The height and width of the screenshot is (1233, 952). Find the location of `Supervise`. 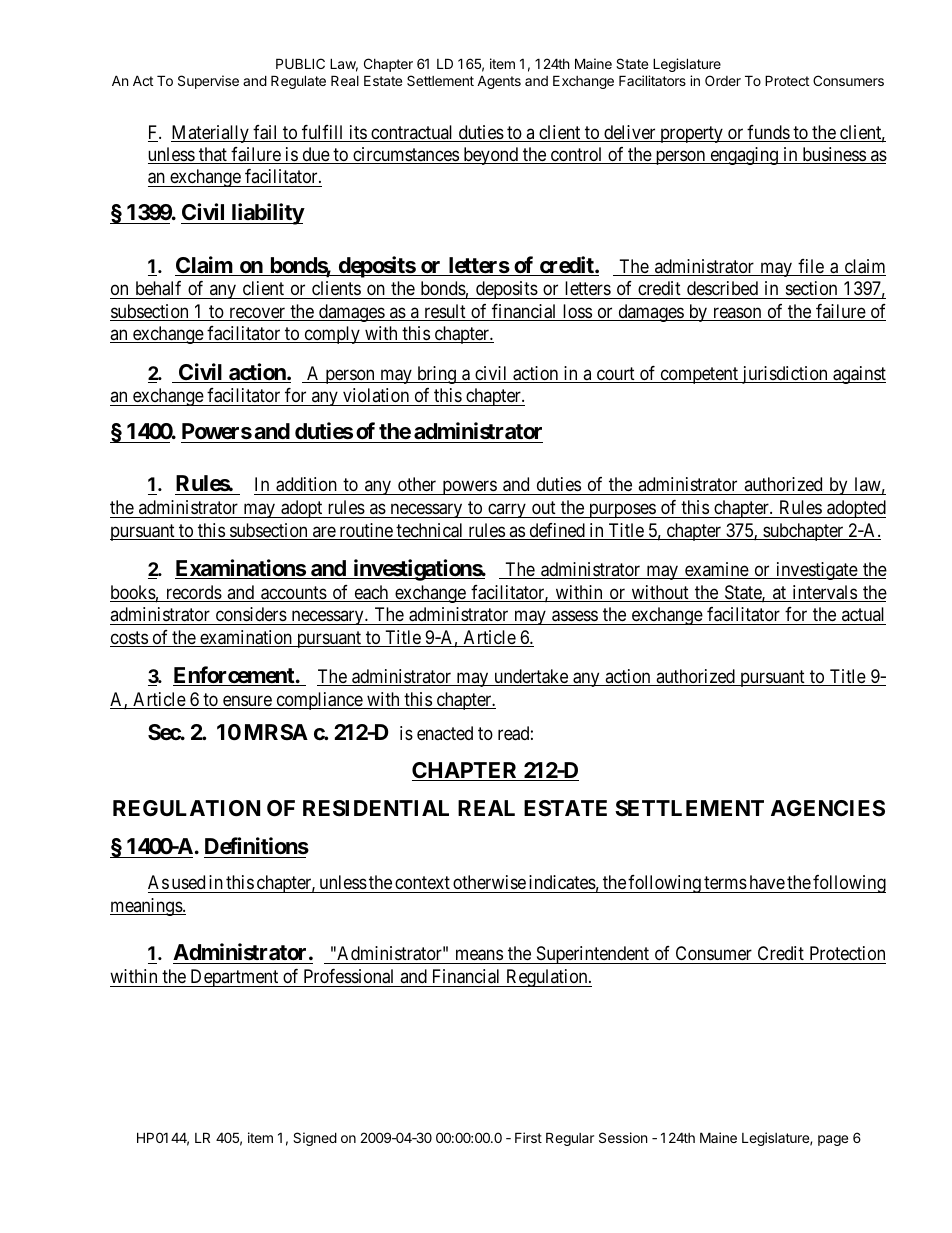

Supervise is located at coordinates (208, 82).
